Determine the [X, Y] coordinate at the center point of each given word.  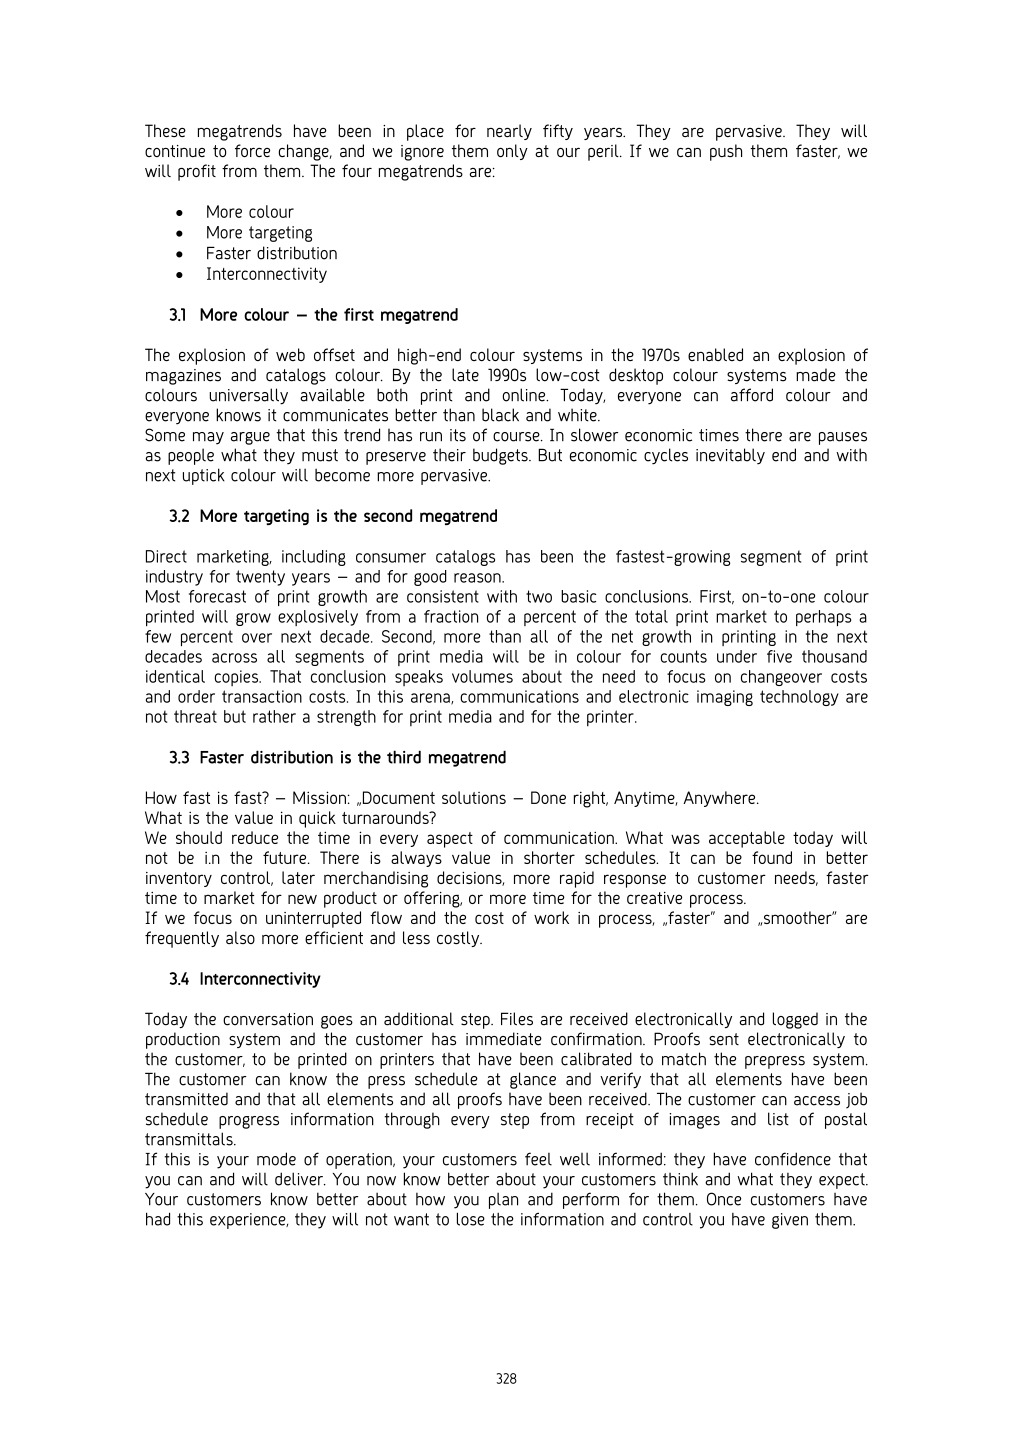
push [726, 152]
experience [249, 1221]
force [252, 150]
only [512, 152]
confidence [793, 1159]
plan [503, 1200]
